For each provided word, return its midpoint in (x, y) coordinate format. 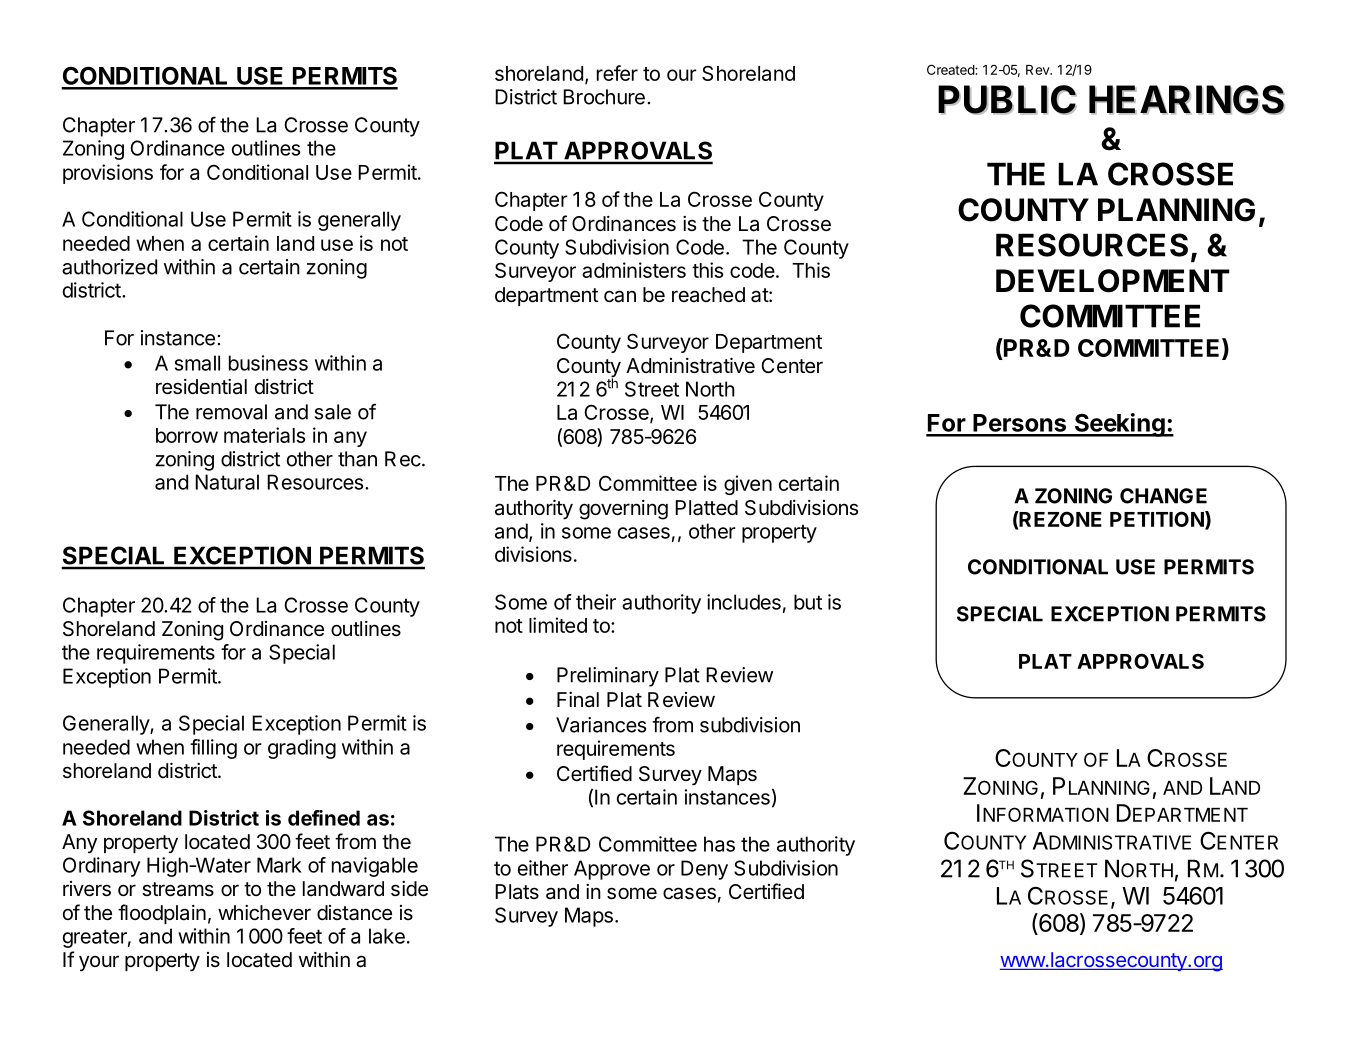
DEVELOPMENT (1113, 281)
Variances (601, 725)
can (620, 296)
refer (617, 73)
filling (213, 749)
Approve (612, 870)
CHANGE (1163, 496)
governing (623, 510)
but (808, 602)
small (197, 363)
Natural (227, 482)
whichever (264, 912)
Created (951, 69)
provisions (108, 174)
